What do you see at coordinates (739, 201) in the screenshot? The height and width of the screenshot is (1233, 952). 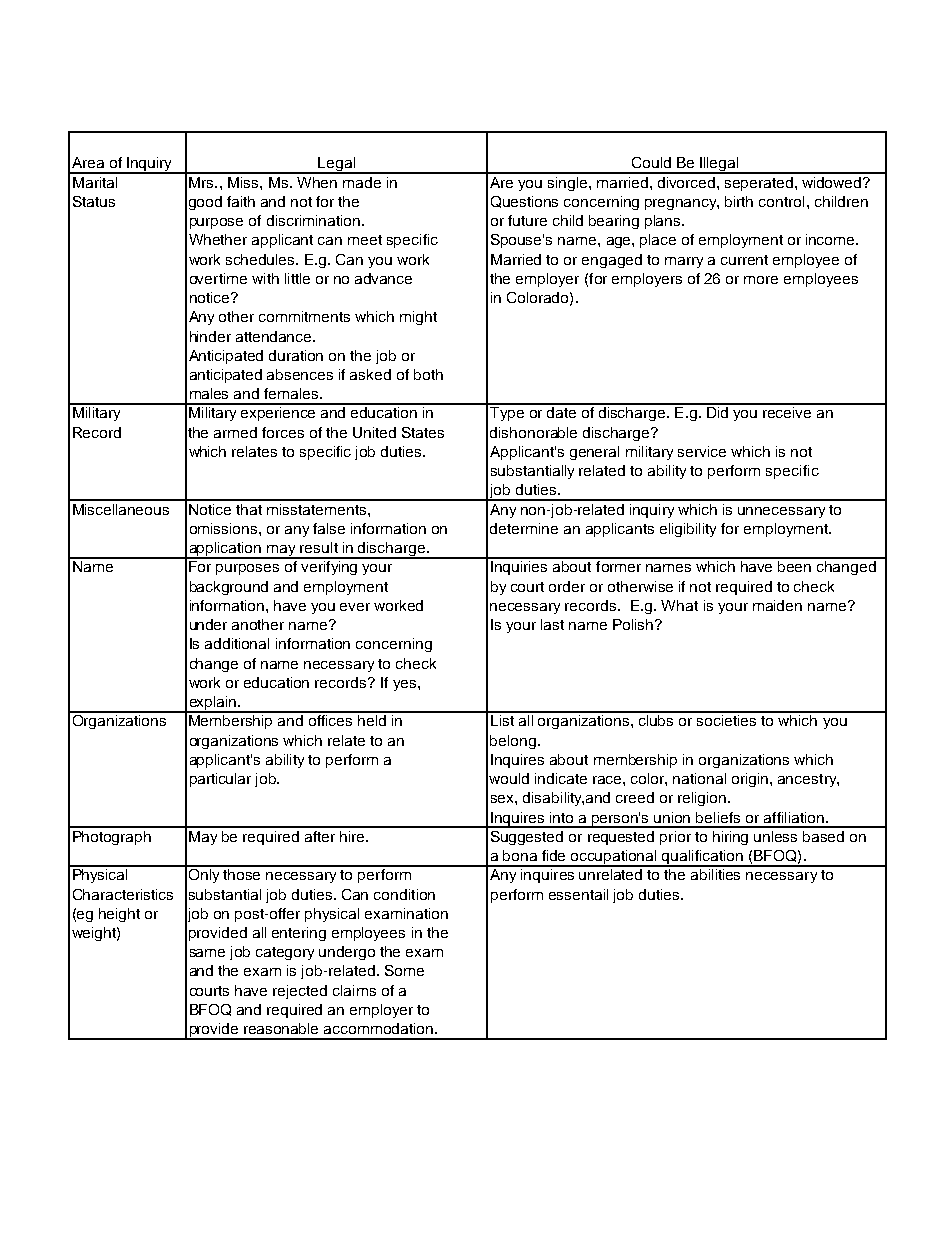 I see `birth` at bounding box center [739, 201].
